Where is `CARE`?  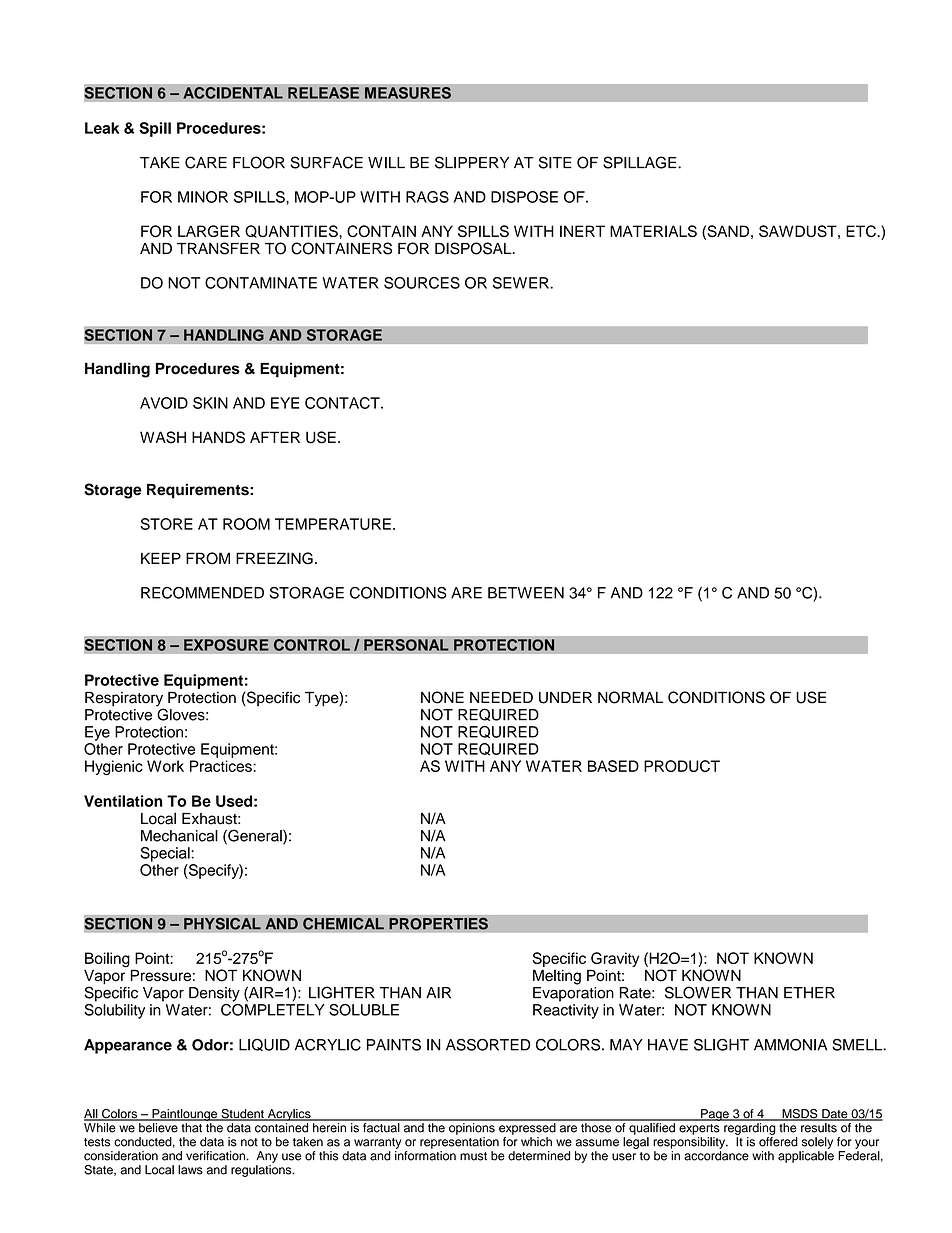 CARE is located at coordinates (206, 162).
